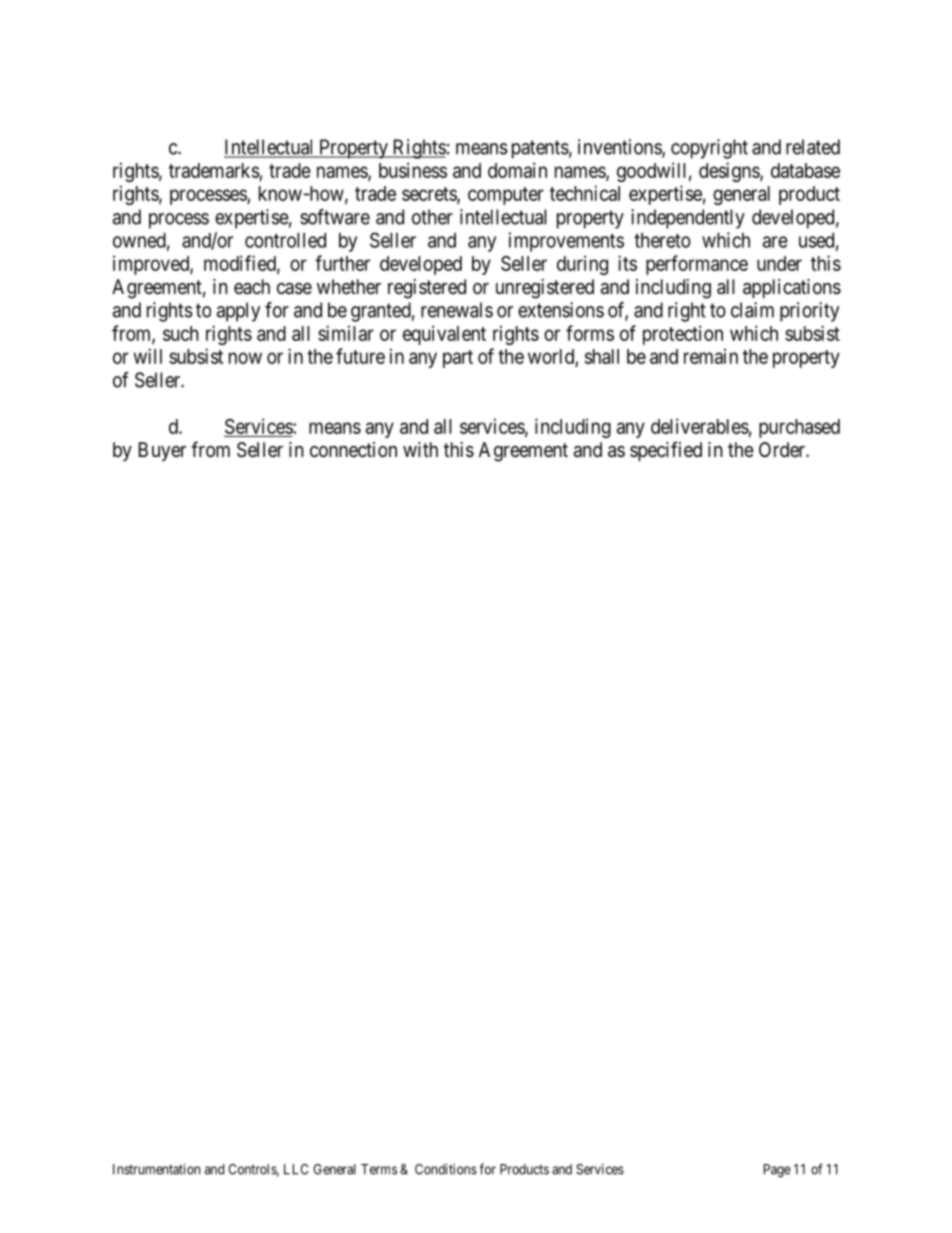  What do you see at coordinates (506, 196) in the screenshot?
I see `computer` at bounding box center [506, 196].
